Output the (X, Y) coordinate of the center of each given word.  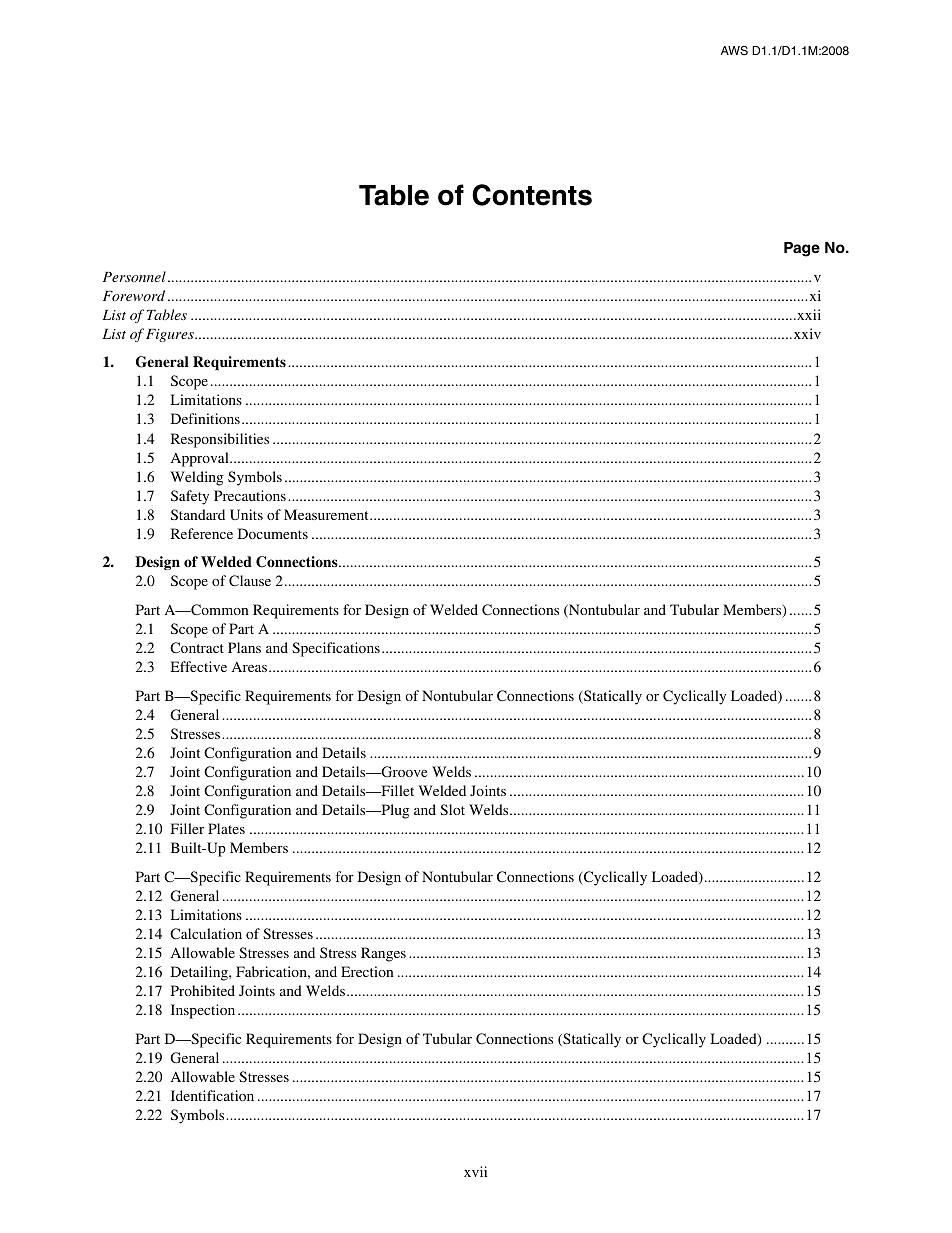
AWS (734, 51)
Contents (532, 195)
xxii (808, 314)
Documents (272, 533)
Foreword (134, 295)
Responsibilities (219, 440)
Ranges (383, 954)
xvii (475, 1171)
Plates (226, 828)
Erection (367, 971)
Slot (452, 809)
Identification (212, 1095)
